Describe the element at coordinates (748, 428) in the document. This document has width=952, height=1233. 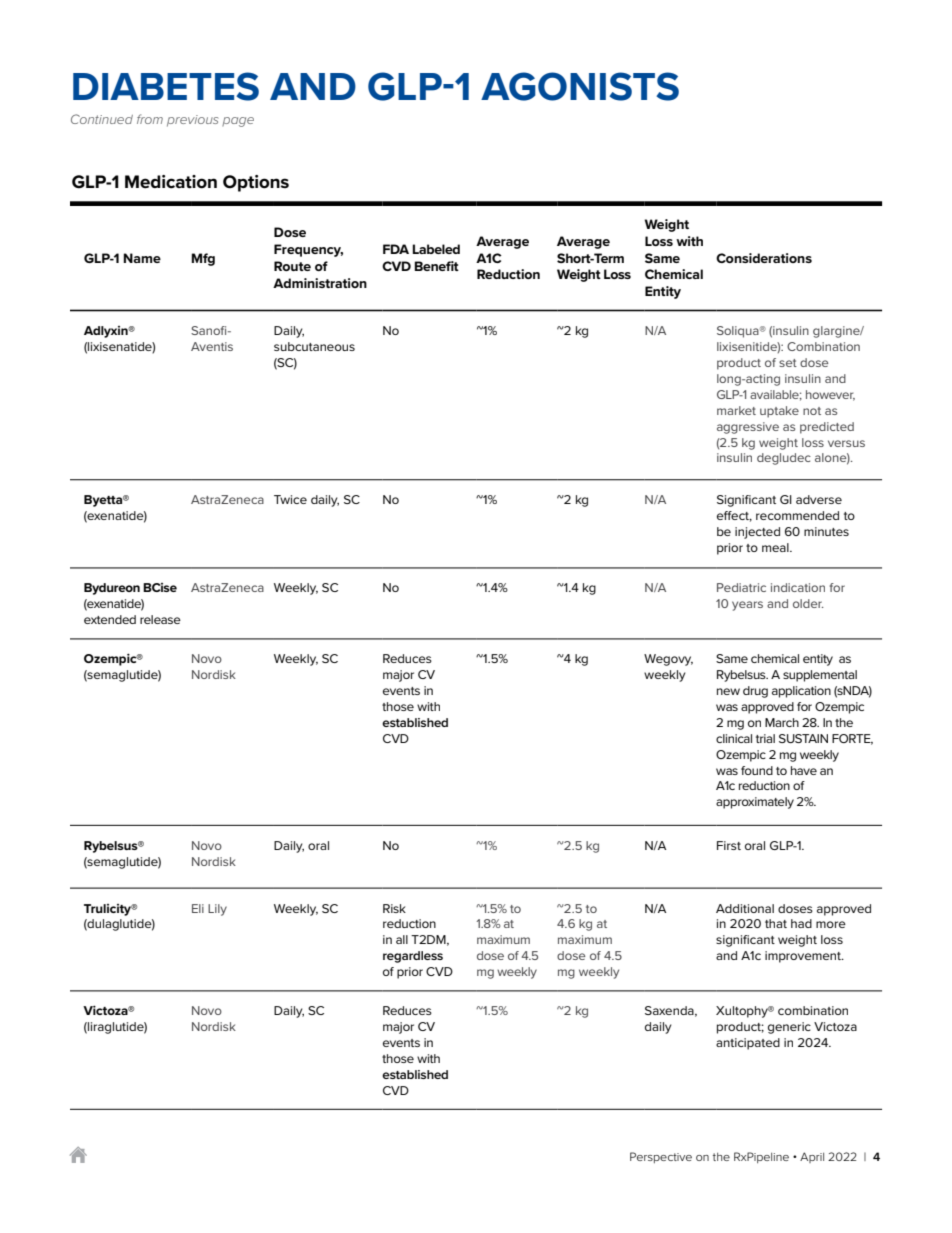
I see `aggressive` at that location.
